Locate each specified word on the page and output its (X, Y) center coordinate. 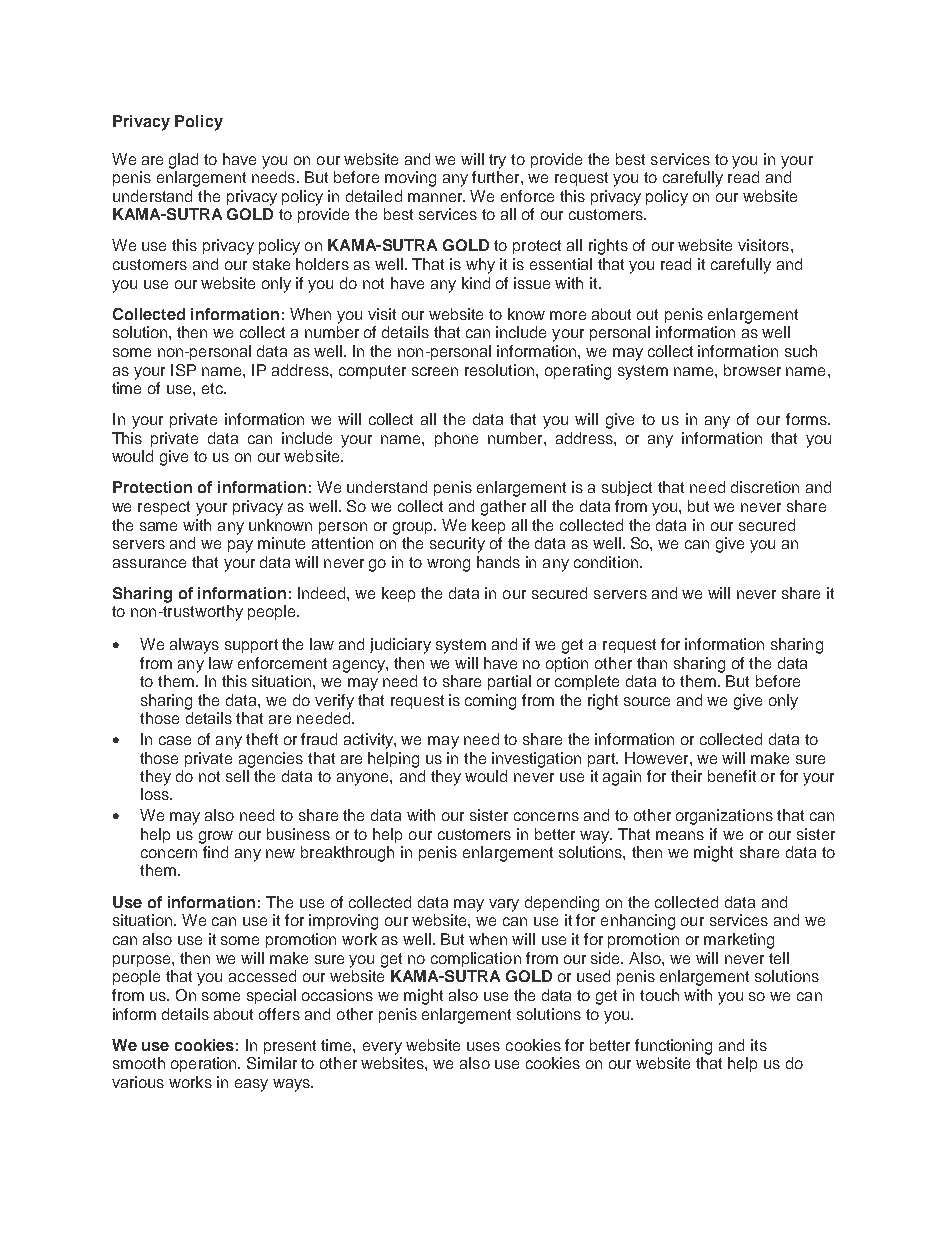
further (497, 177)
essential (561, 264)
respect (164, 508)
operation (205, 1064)
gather (503, 508)
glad (183, 161)
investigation (536, 760)
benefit (732, 776)
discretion (765, 487)
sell (237, 776)
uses (483, 1046)
